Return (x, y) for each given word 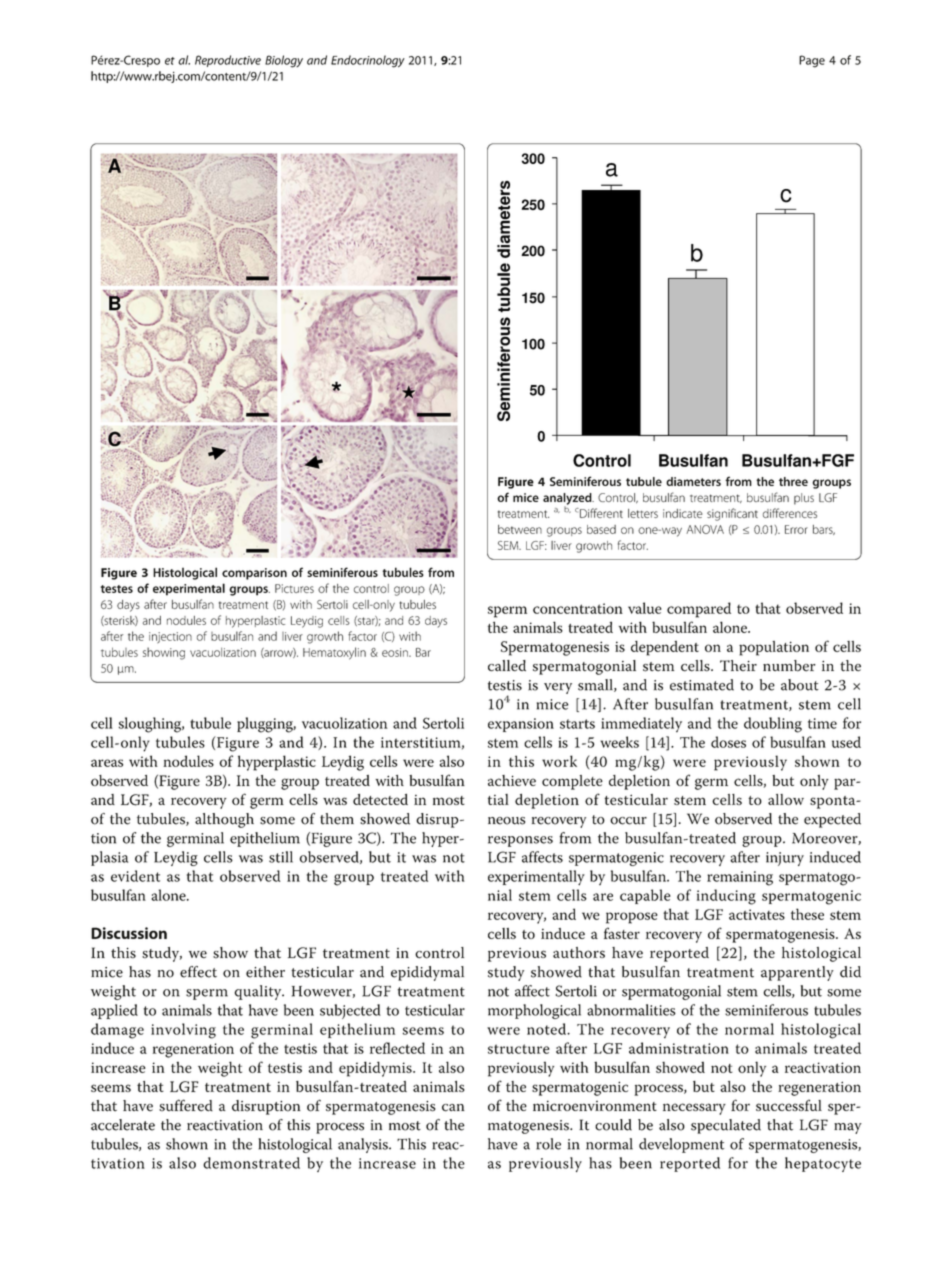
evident (135, 876)
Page (812, 61)
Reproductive (228, 61)
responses (520, 841)
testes (117, 589)
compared (699, 610)
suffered (186, 1105)
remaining (740, 878)
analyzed (568, 500)
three (793, 481)
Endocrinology (368, 61)
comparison (254, 574)
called (507, 666)
